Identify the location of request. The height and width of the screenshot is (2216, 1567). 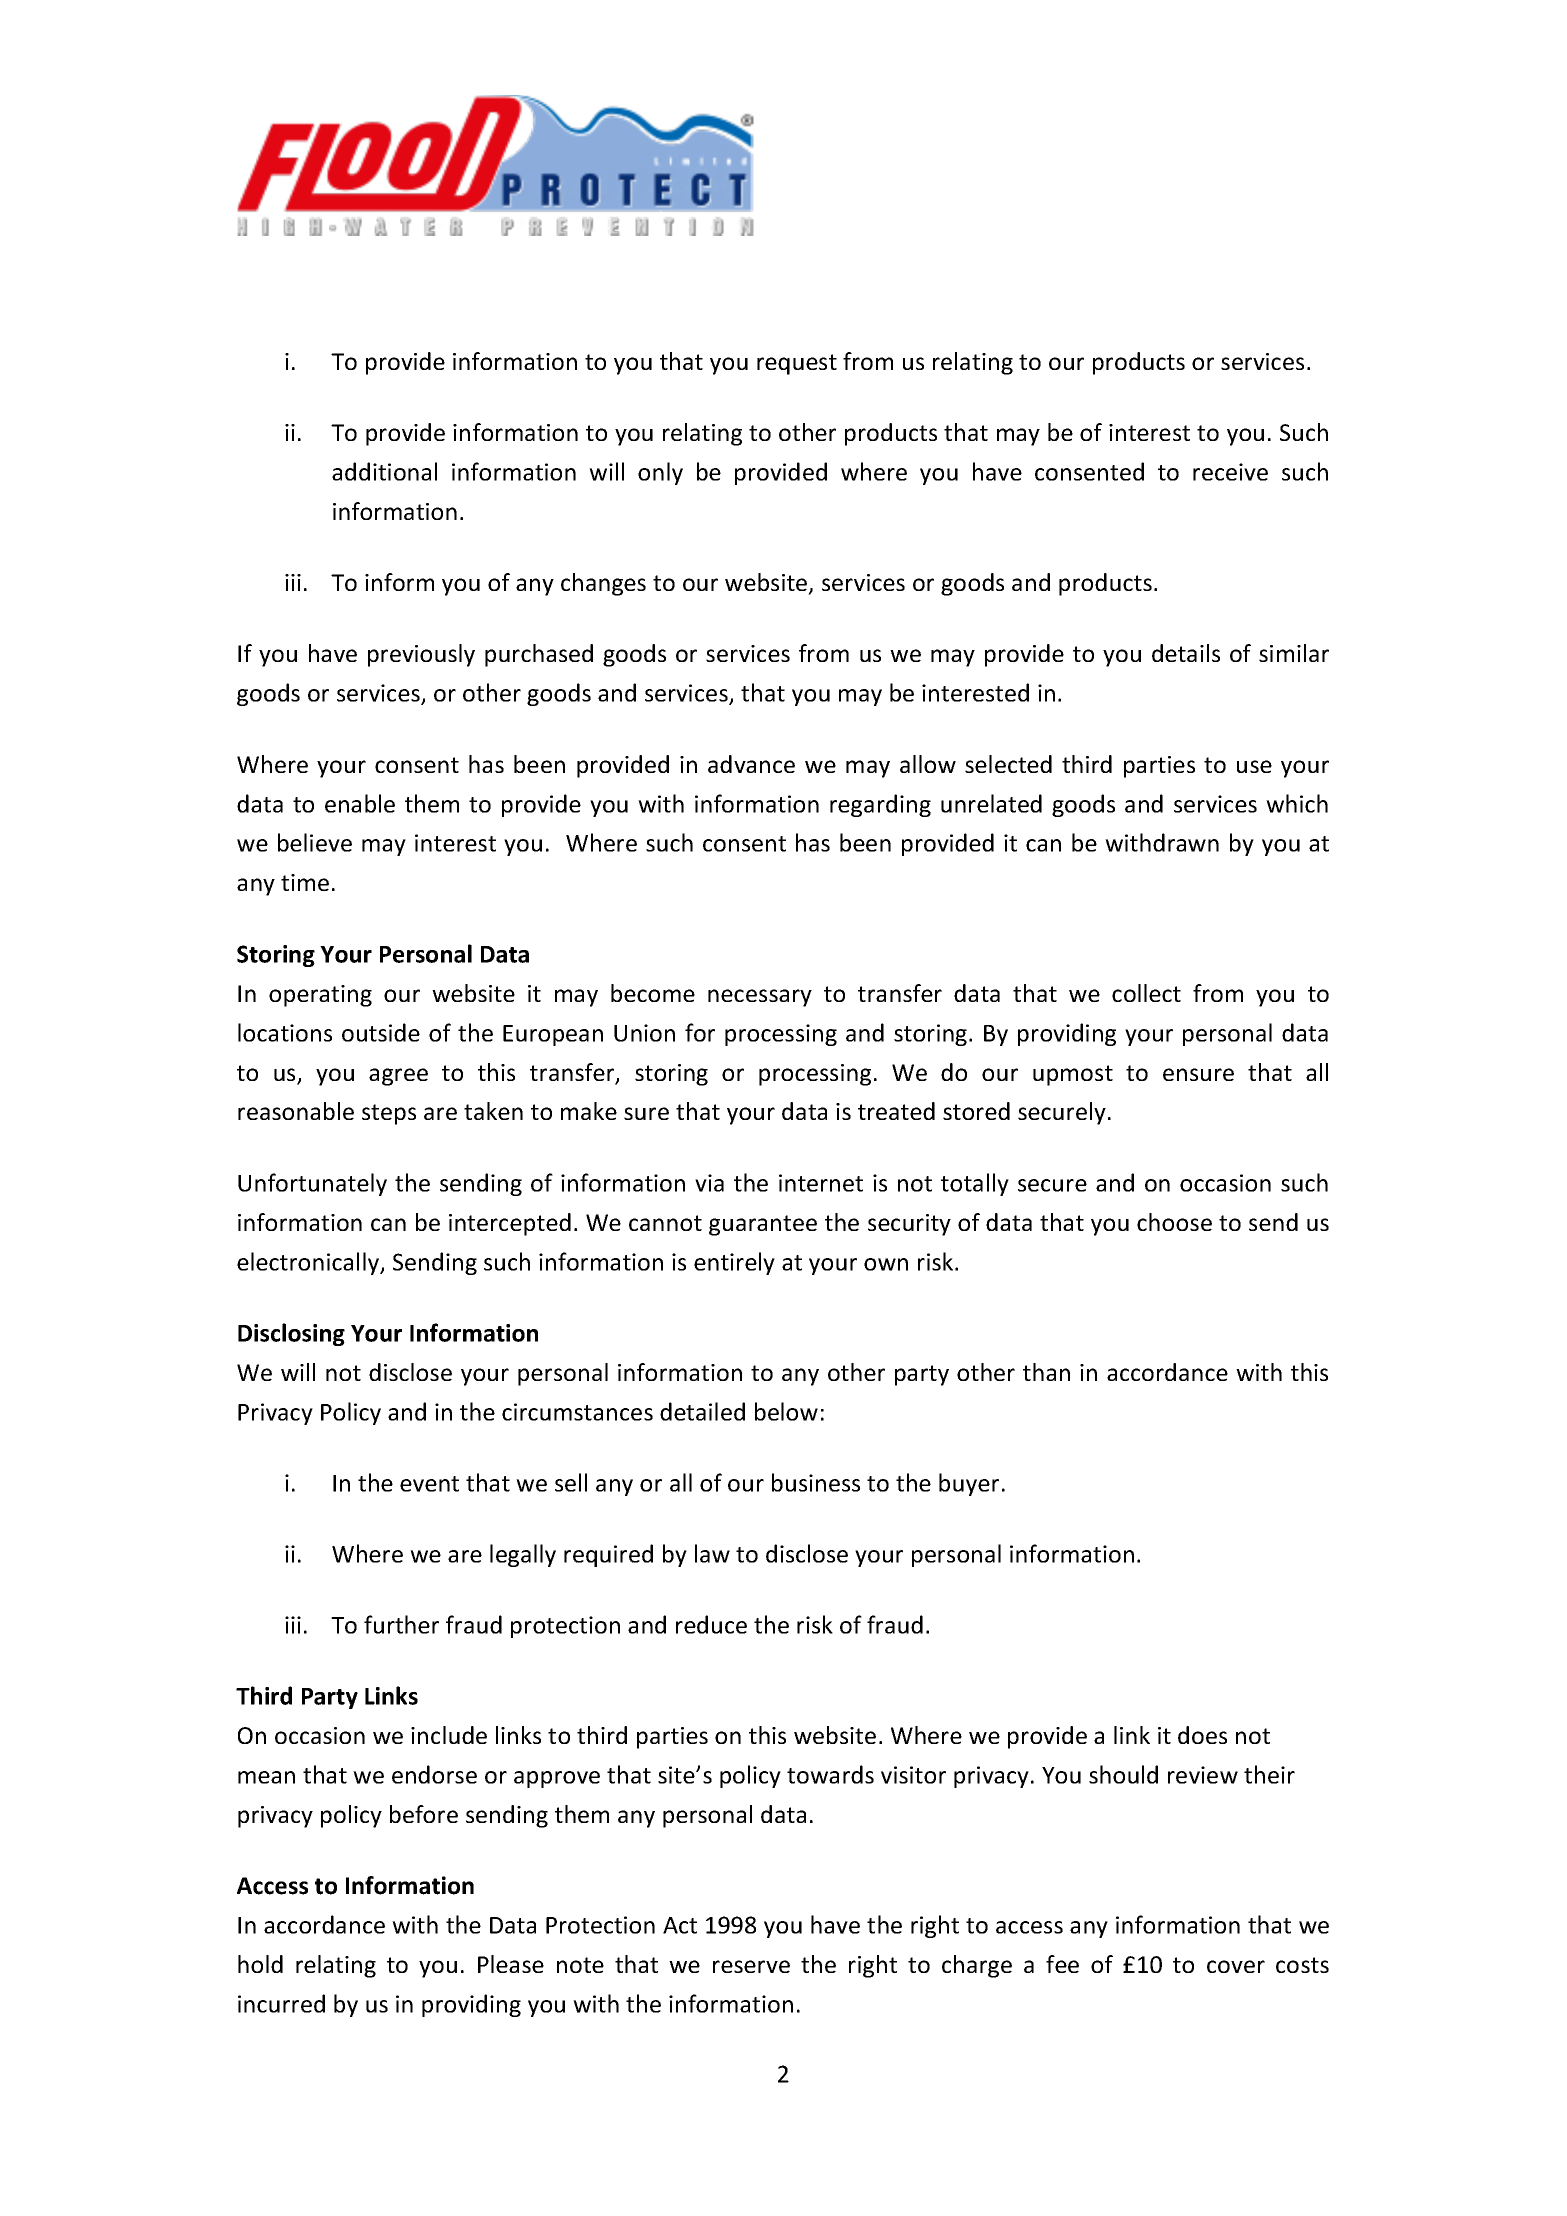
(797, 364).
